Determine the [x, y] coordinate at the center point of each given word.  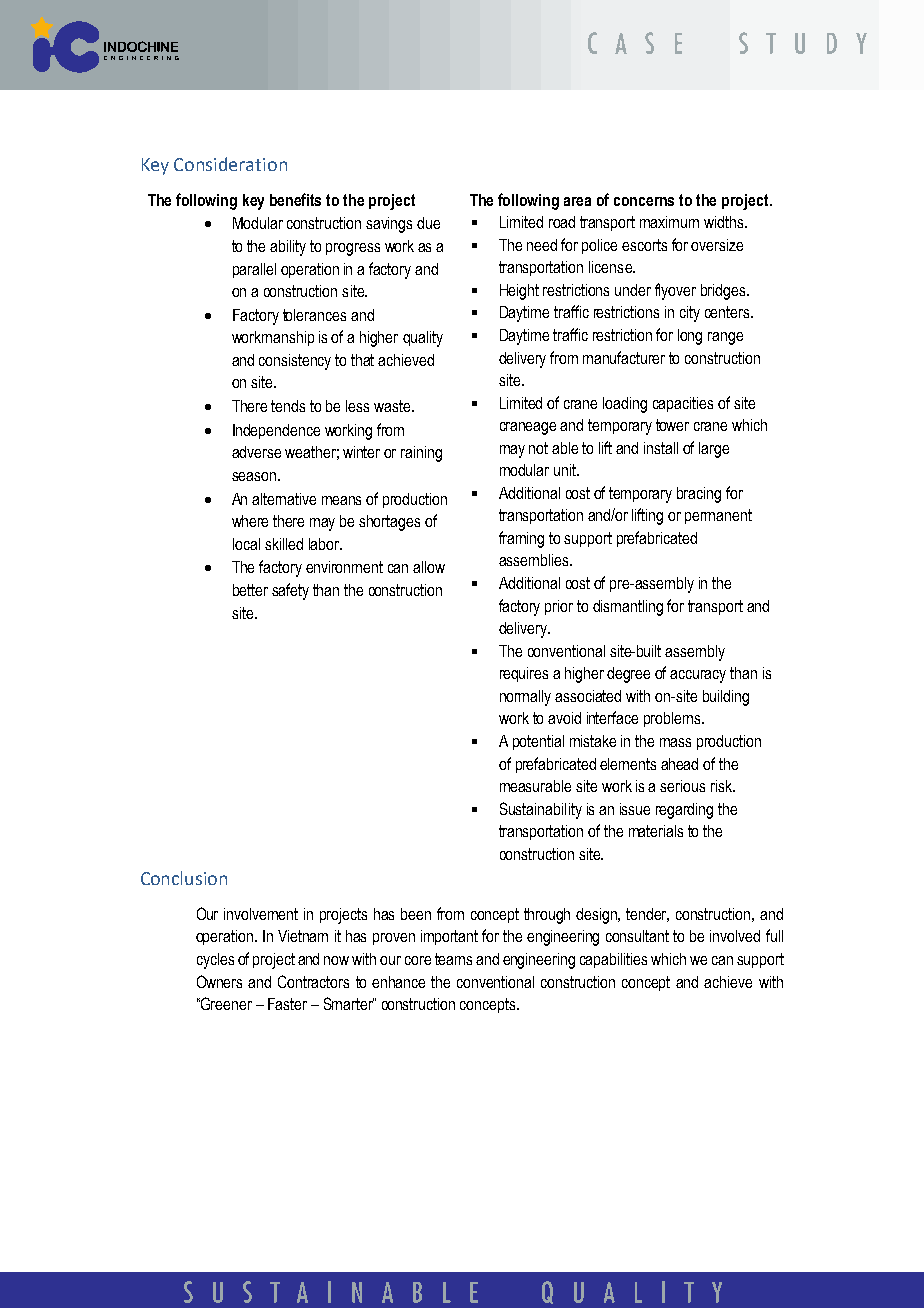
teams [453, 959]
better [250, 590]
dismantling [628, 608]
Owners [219, 981]
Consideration [230, 164]
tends [288, 406]
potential [538, 742]
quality [423, 339]
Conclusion [184, 878]
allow [429, 567]
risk [722, 786]
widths [725, 222]
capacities [683, 404]
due [428, 223]
